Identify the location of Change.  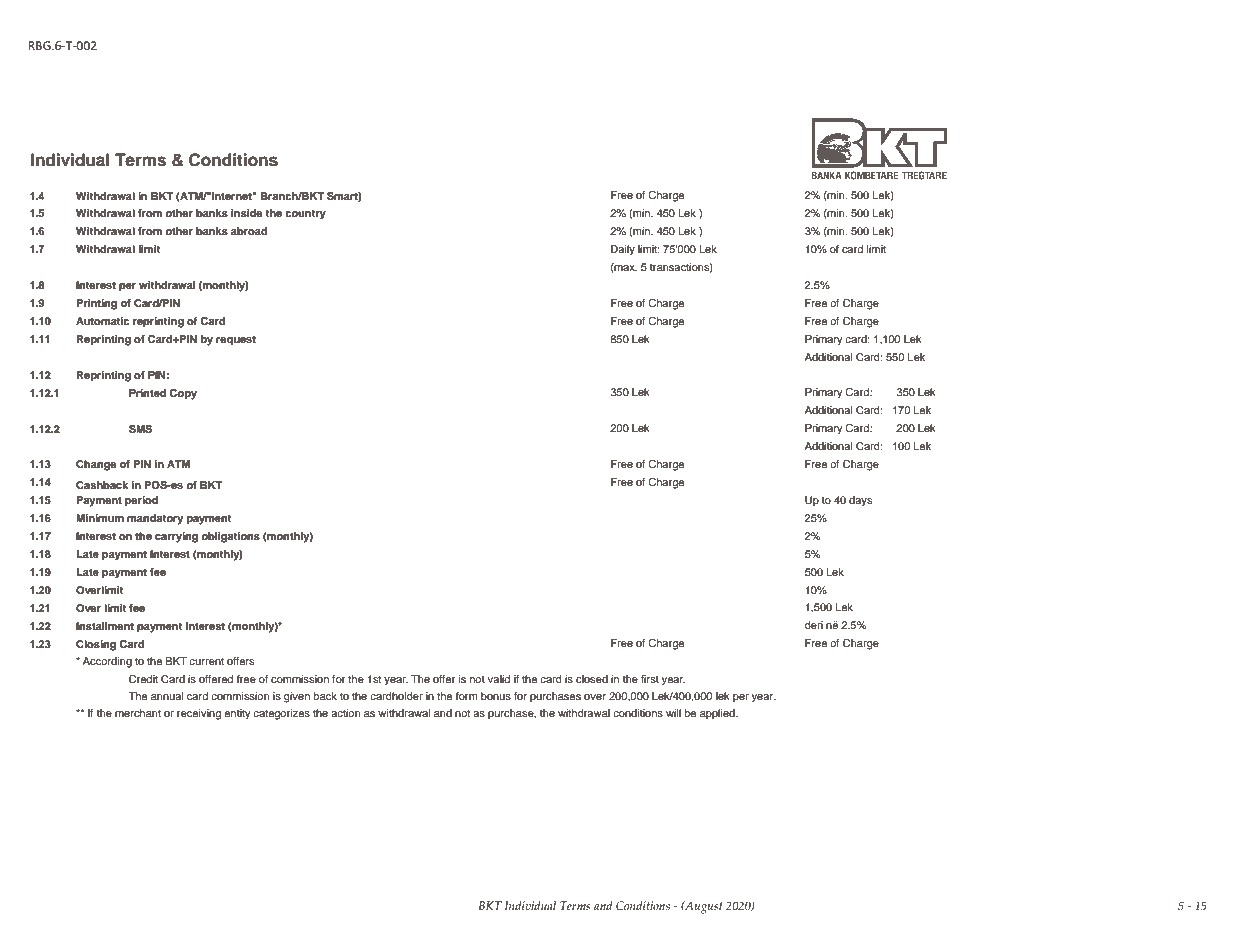
(96, 465).
